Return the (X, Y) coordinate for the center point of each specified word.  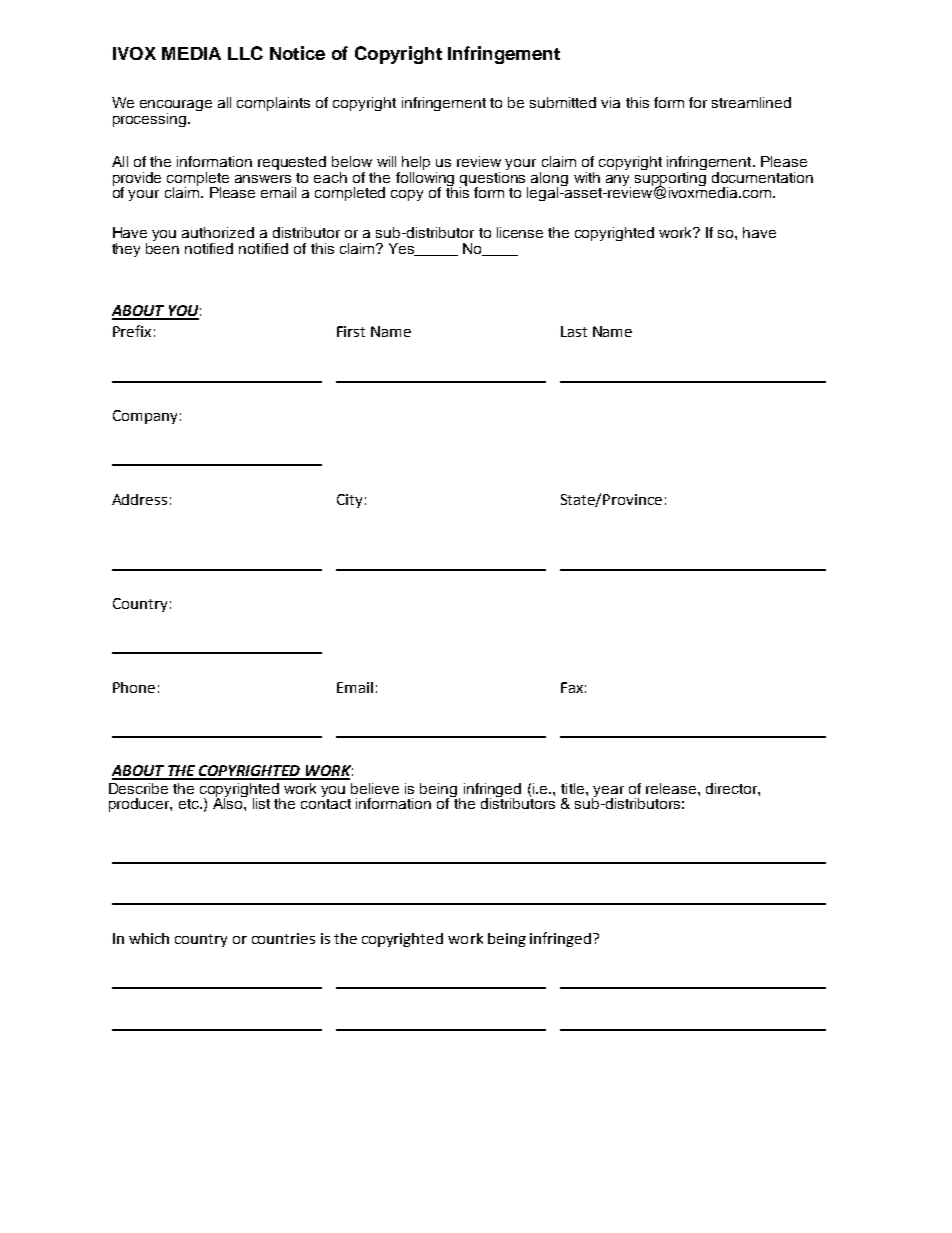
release (672, 788)
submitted (563, 102)
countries (283, 938)
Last (574, 331)
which (149, 938)
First (351, 331)
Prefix (132, 331)
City (349, 501)
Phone (134, 687)
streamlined (751, 102)
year (609, 793)
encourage (176, 107)
